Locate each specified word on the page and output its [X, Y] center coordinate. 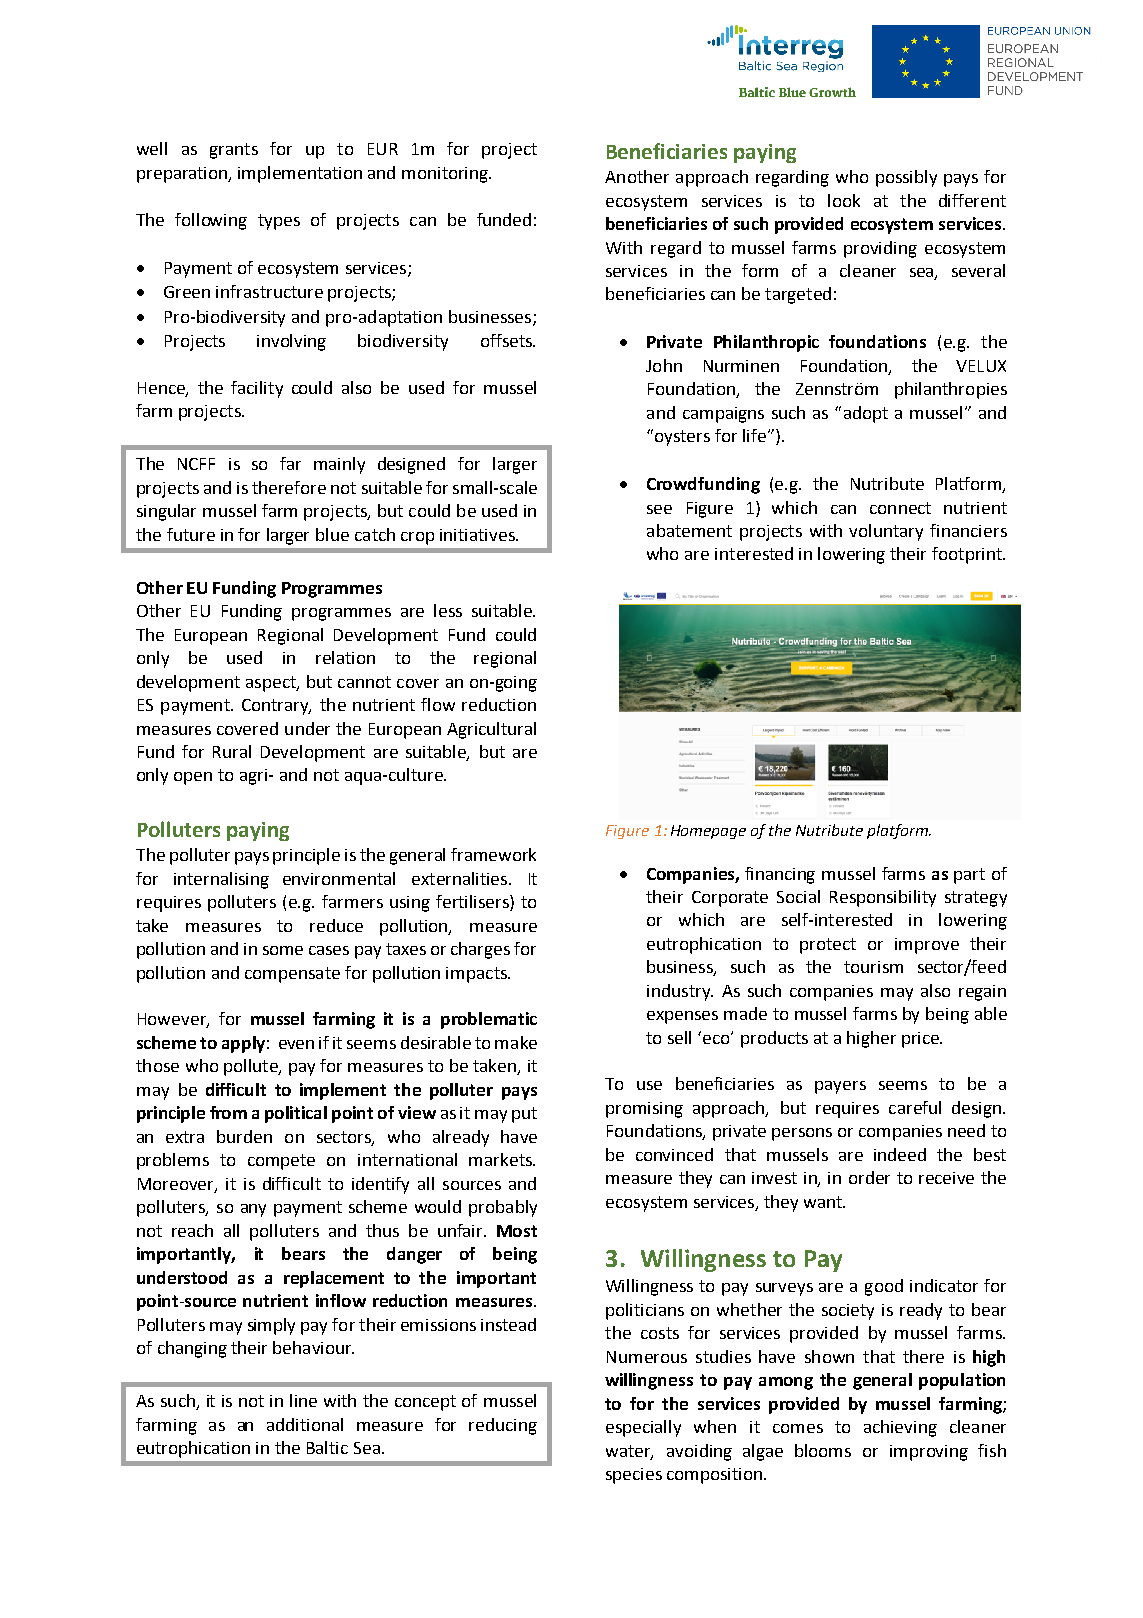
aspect [272, 684]
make [516, 1042]
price [922, 1040]
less [448, 610]
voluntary [886, 532]
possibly [906, 178]
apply [243, 1044]
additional [305, 1424]
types [279, 222]
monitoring [446, 175]
